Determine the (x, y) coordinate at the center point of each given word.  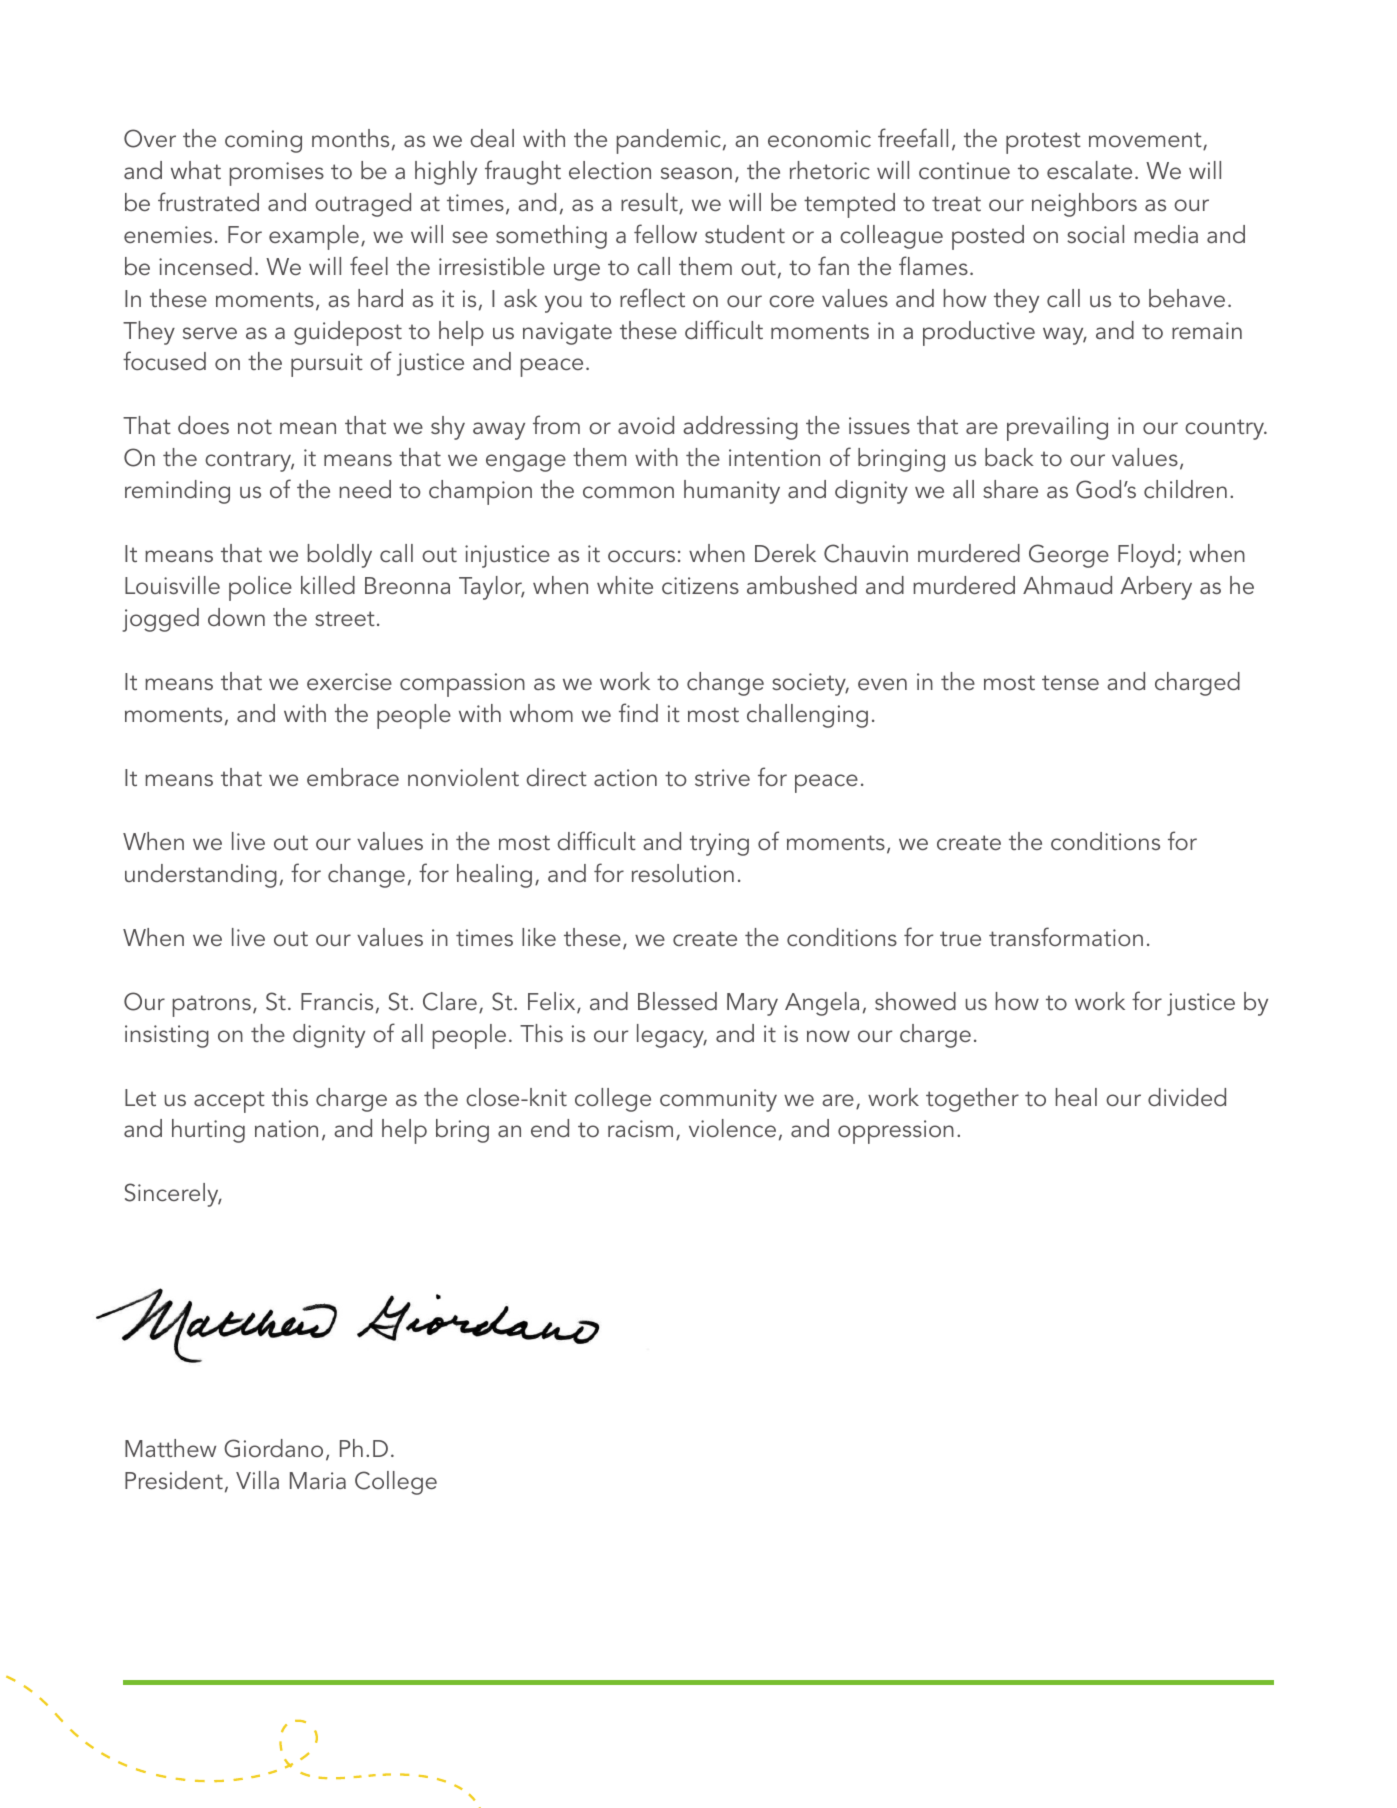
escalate (1089, 170)
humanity (732, 492)
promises (277, 174)
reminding (177, 492)
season (696, 173)
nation (286, 1128)
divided (1187, 1097)
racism (640, 1128)
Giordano (273, 1448)
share (1010, 489)
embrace (353, 777)
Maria (318, 1480)
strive (722, 777)
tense (1070, 682)
